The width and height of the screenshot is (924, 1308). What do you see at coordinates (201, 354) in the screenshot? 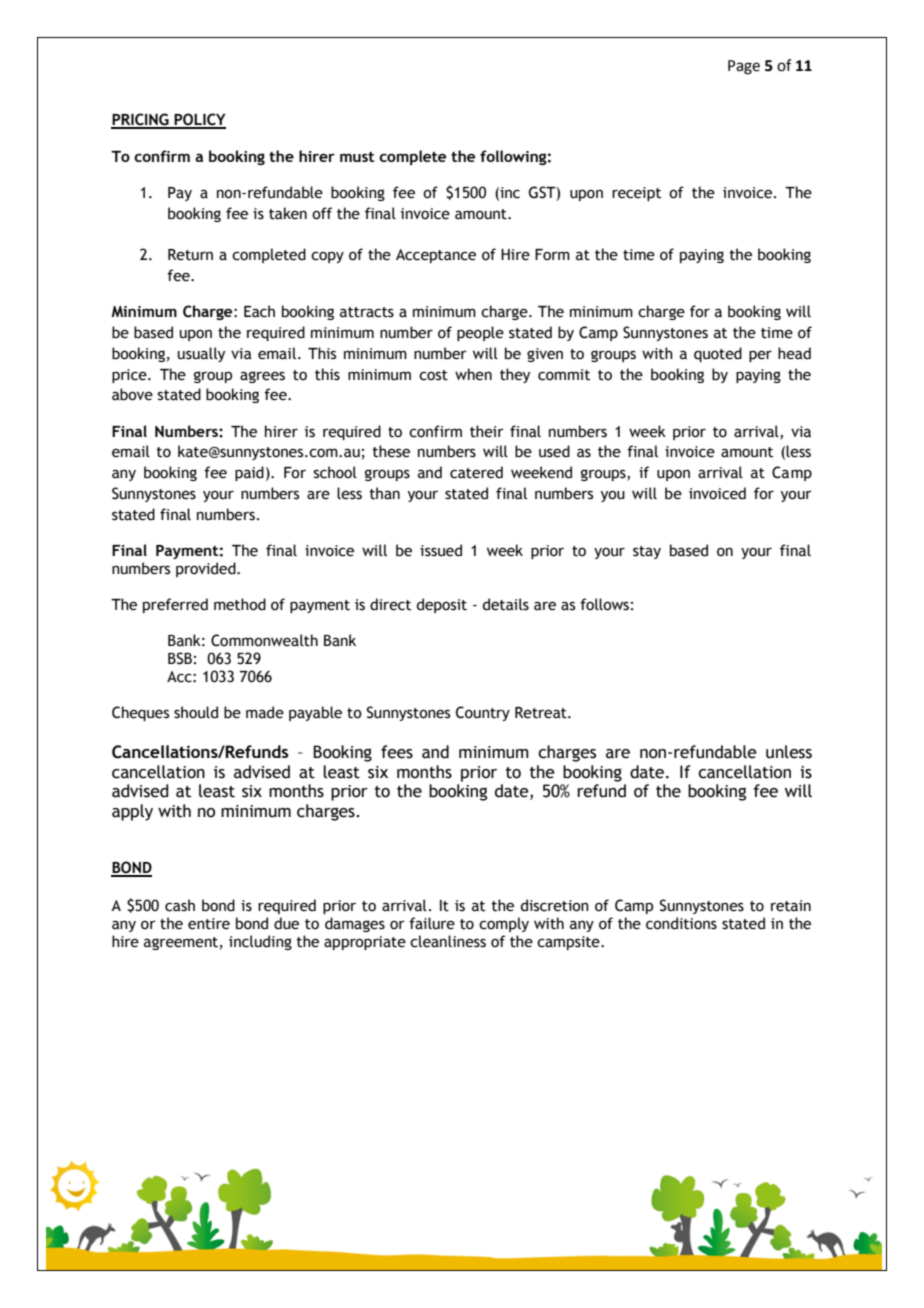
I see `usually` at bounding box center [201, 354].
